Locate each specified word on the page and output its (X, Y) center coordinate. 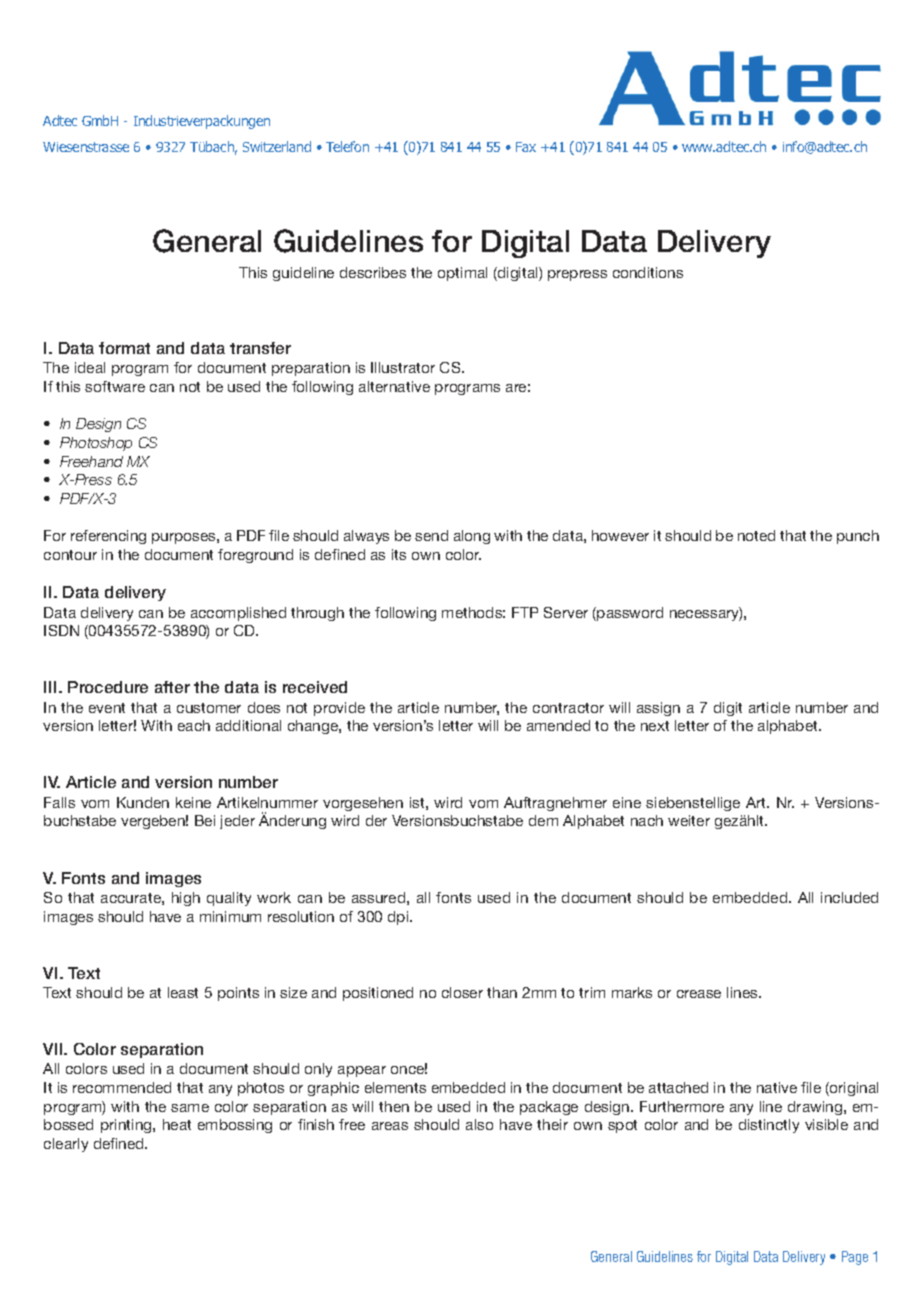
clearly (66, 1145)
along (472, 537)
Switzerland (277, 146)
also (479, 1124)
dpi (399, 918)
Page (855, 1258)
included (849, 897)
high (186, 899)
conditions (648, 272)
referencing (108, 537)
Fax (526, 147)
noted (756, 535)
